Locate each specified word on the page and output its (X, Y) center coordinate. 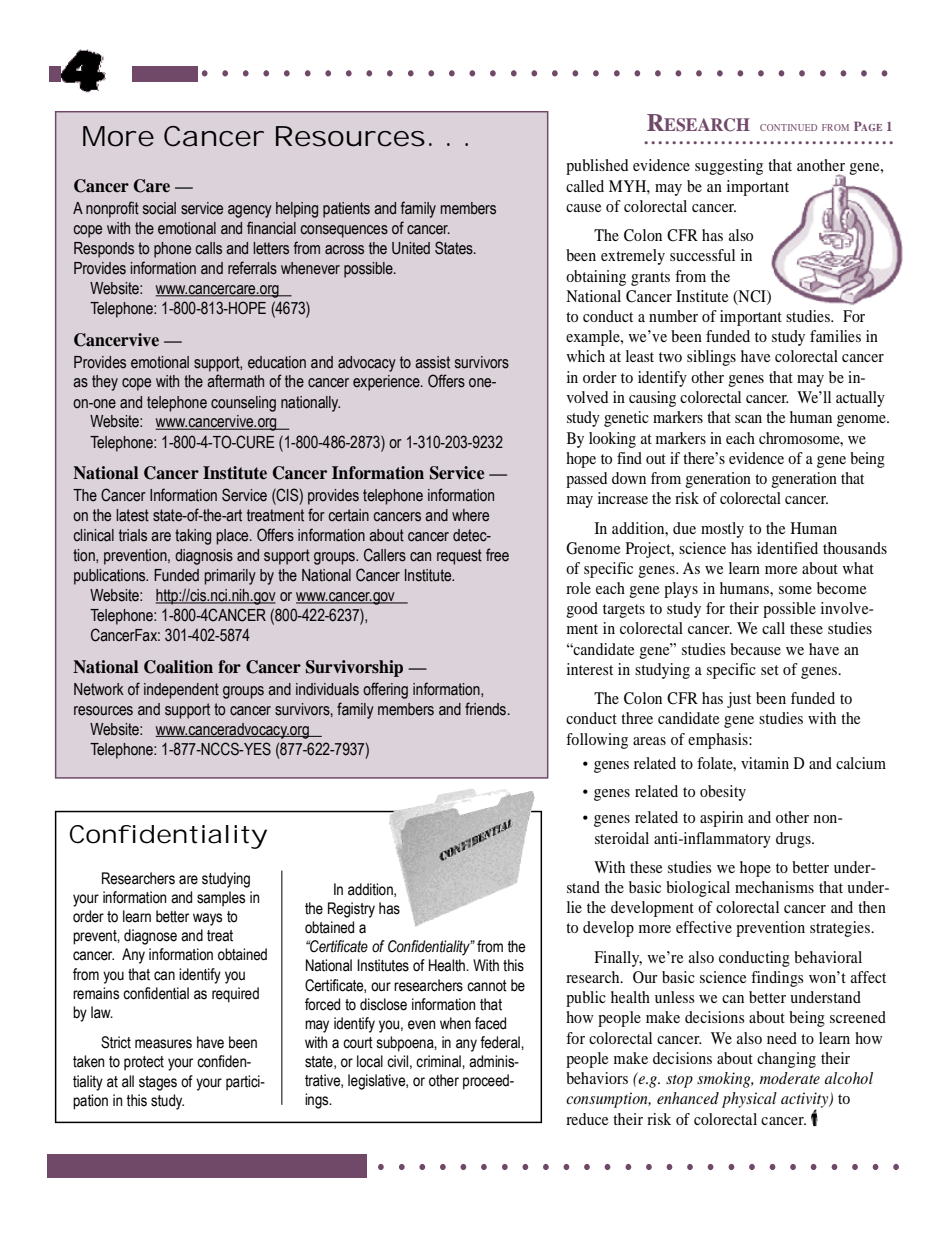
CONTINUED (788, 127)
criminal (439, 1061)
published (597, 167)
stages (158, 1083)
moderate (790, 1078)
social (159, 208)
